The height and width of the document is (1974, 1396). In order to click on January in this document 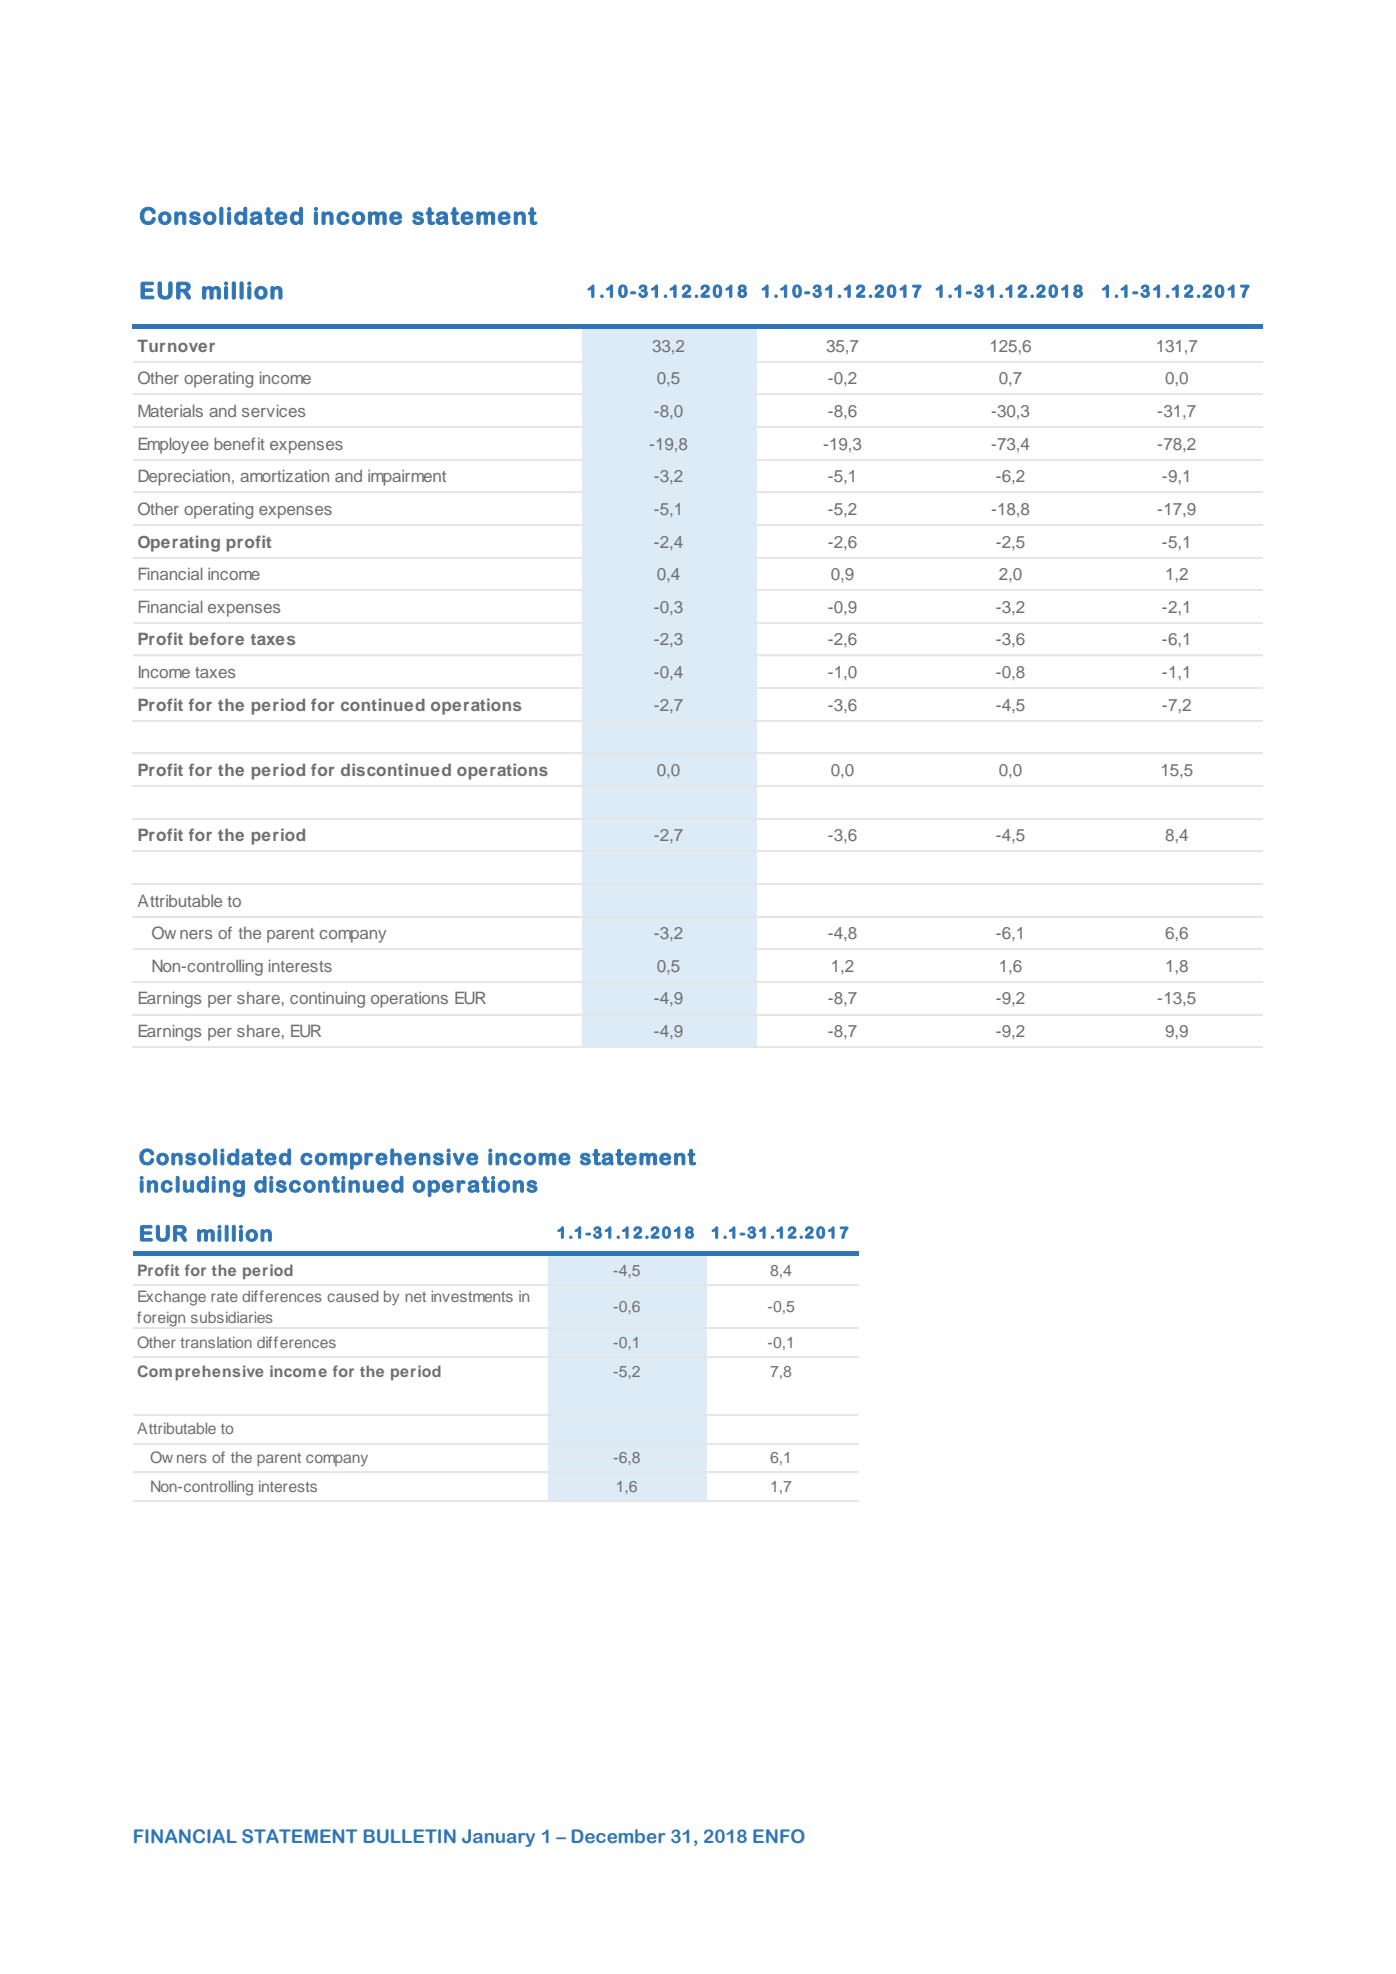, I will do `click(498, 1838)`.
